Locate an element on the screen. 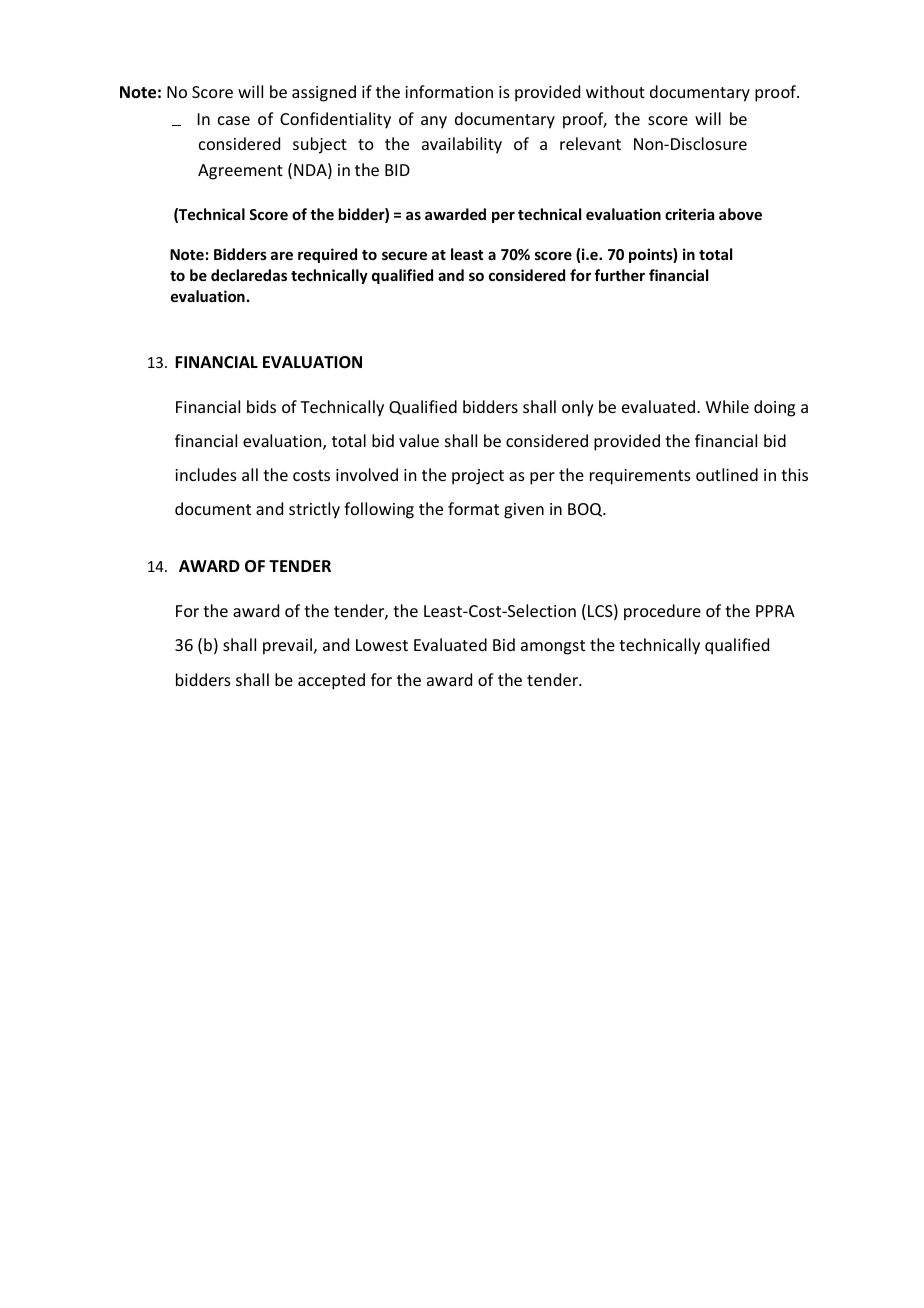  without is located at coordinates (615, 91).
